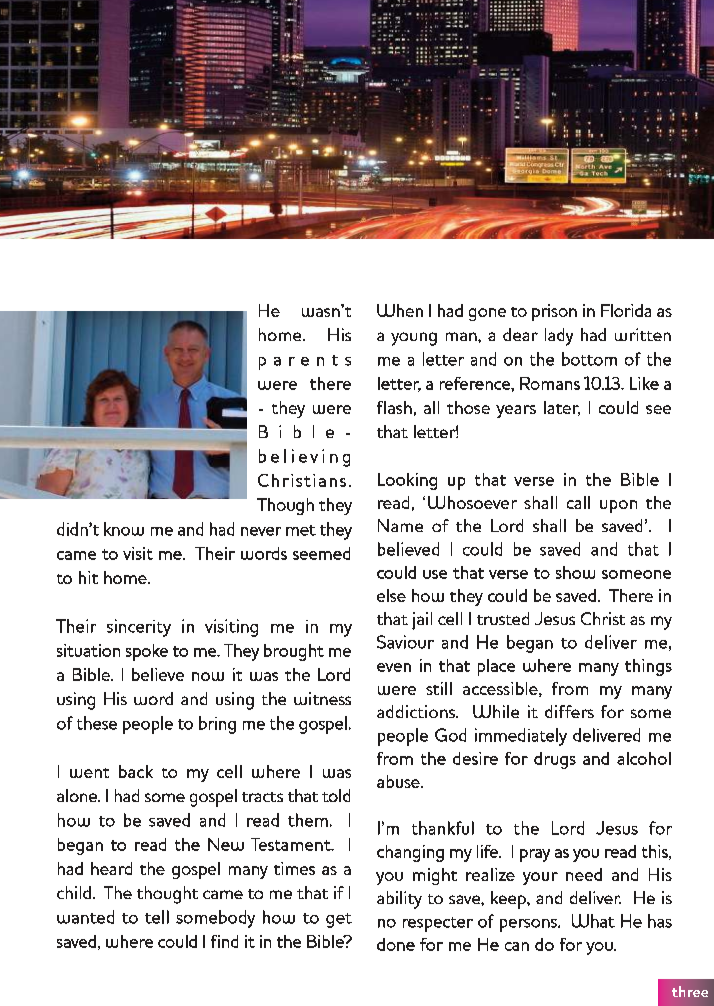 The height and width of the screenshot is (1006, 714). I want to click on find, so click(224, 941).
